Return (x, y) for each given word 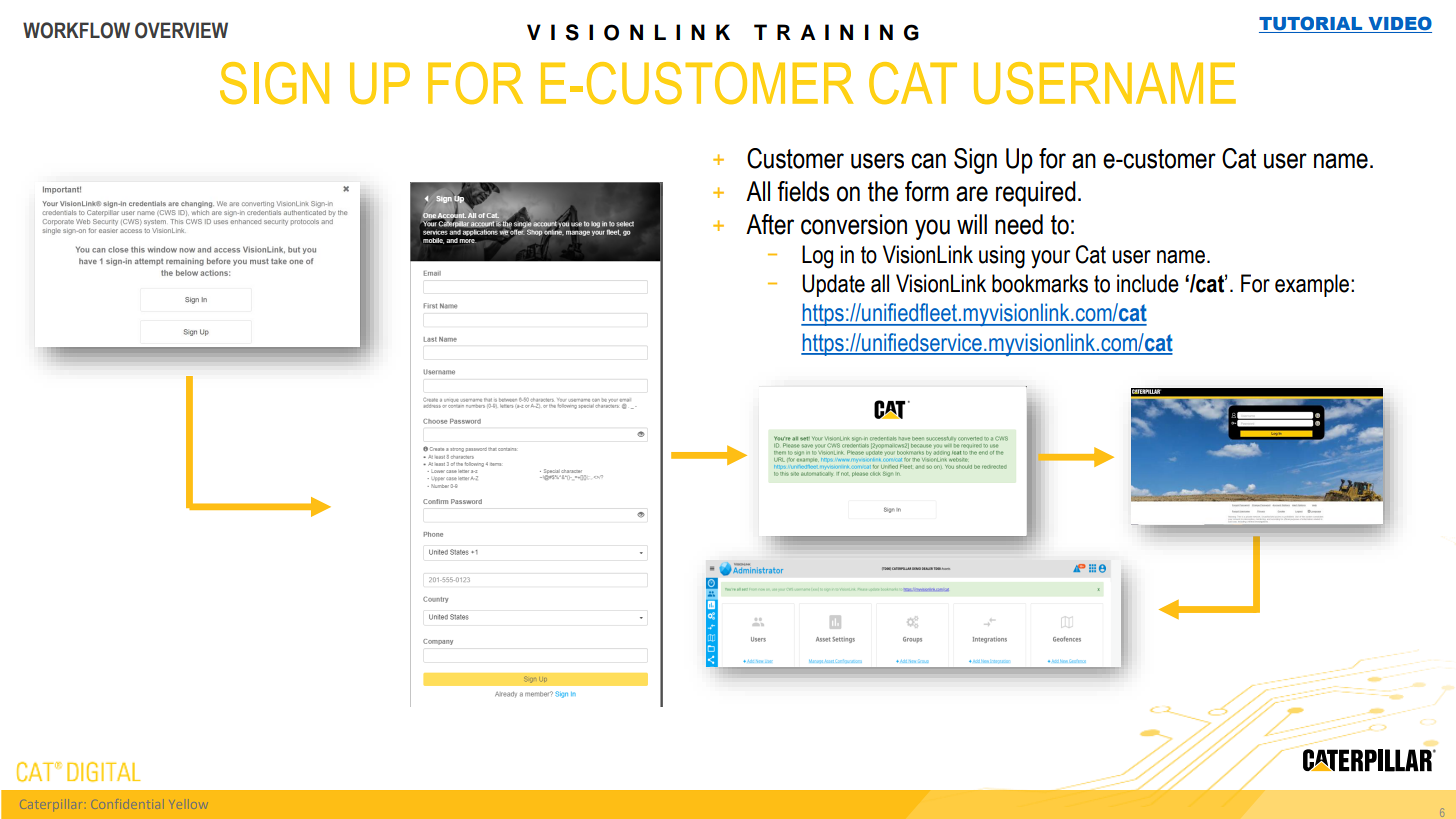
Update (833, 285)
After (770, 224)
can (928, 161)
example (1313, 285)
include (1148, 283)
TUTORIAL (1310, 23)
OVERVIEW (181, 30)
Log (817, 257)
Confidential (128, 804)
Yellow (190, 804)
